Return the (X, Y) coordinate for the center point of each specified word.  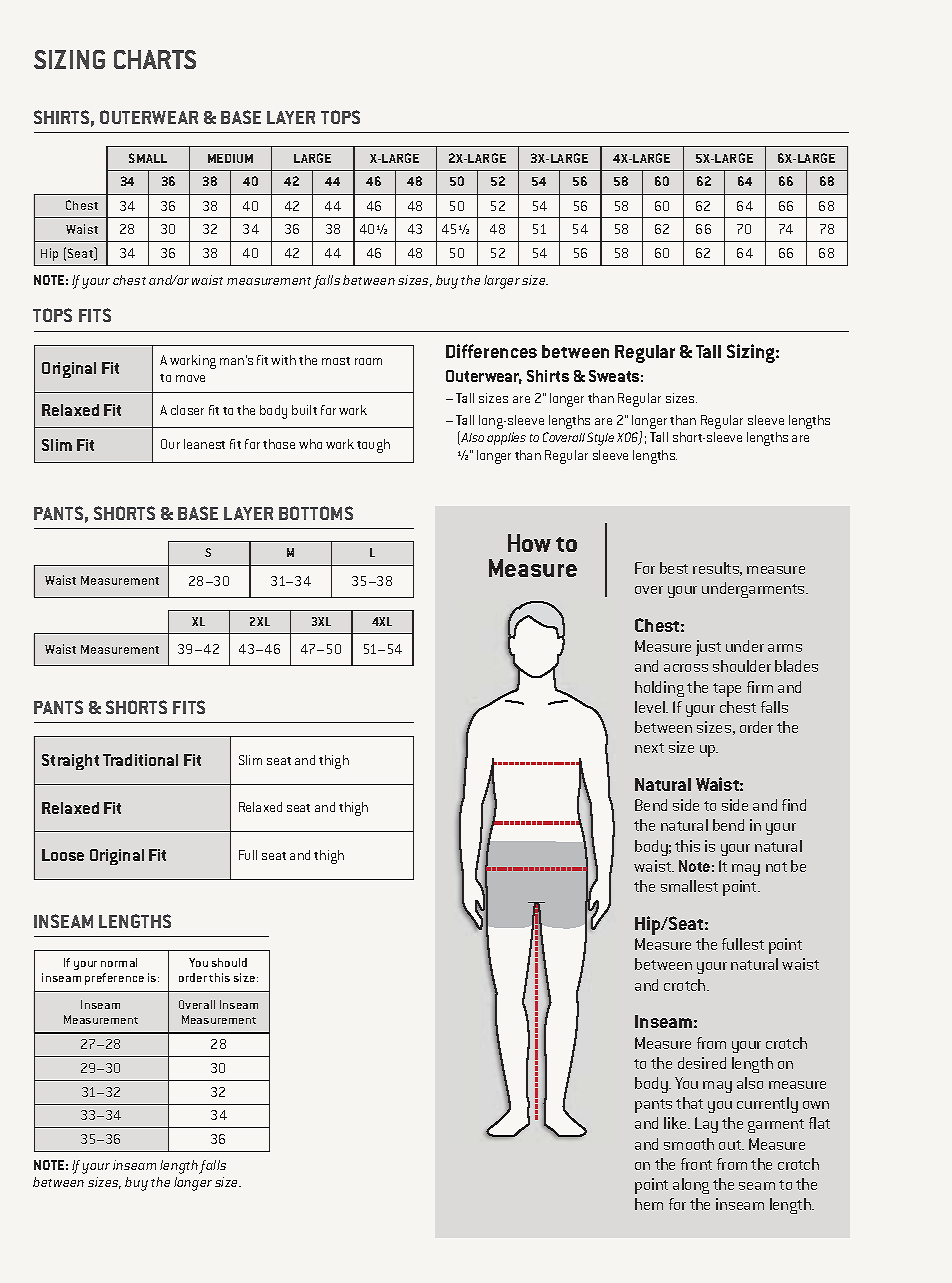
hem (649, 1204)
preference (114, 979)
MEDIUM (230, 158)
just (708, 648)
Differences (491, 351)
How (529, 543)
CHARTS (155, 59)
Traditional (140, 760)
